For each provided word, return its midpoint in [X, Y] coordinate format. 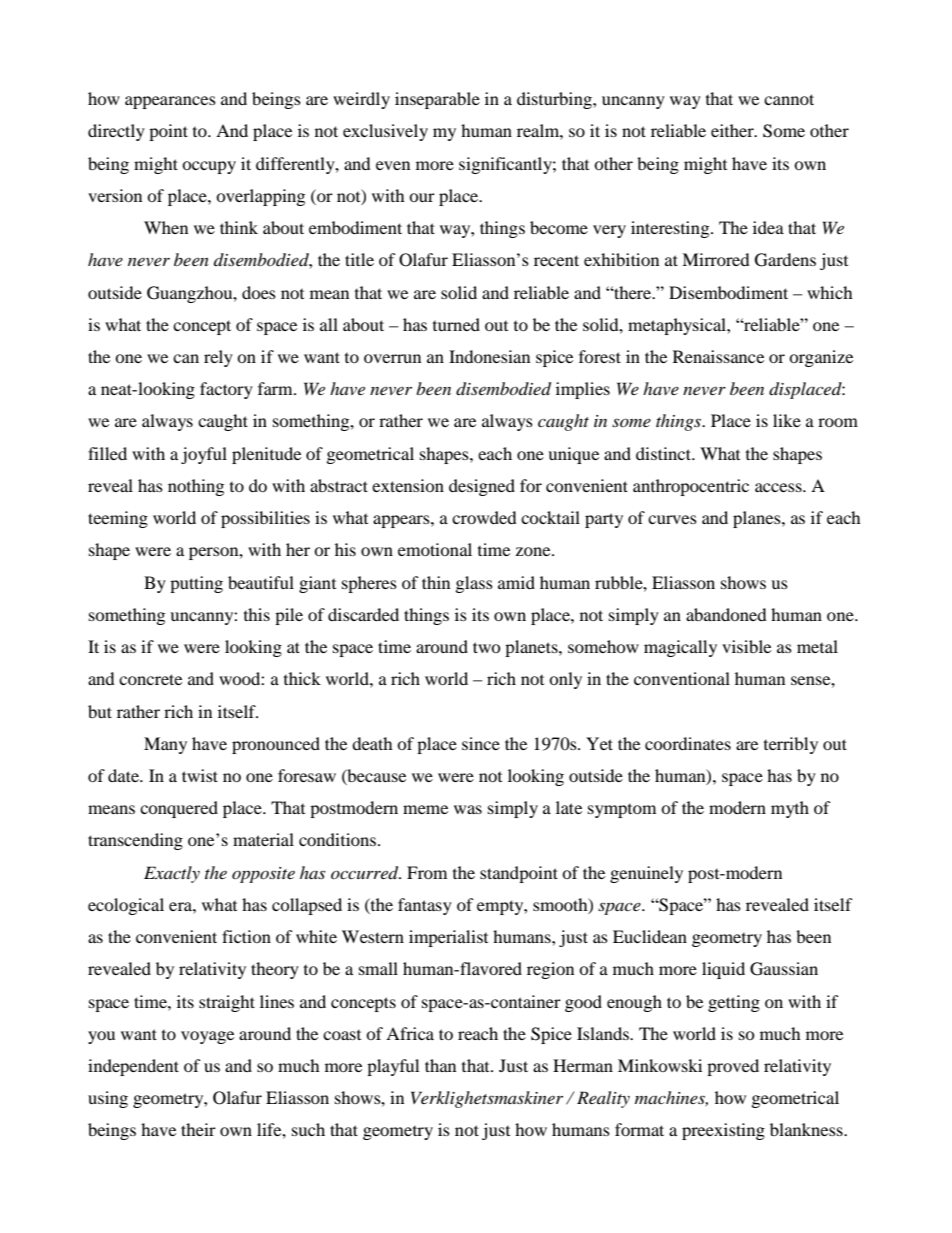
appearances [170, 102]
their [198, 1129]
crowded [484, 517]
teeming [118, 519]
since [481, 743]
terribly [791, 745]
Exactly [172, 874]
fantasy [425, 906]
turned [456, 324]
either [733, 130]
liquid [723, 970]
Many [165, 745]
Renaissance [718, 356]
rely [218, 358]
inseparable [437, 100]
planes [758, 519]
